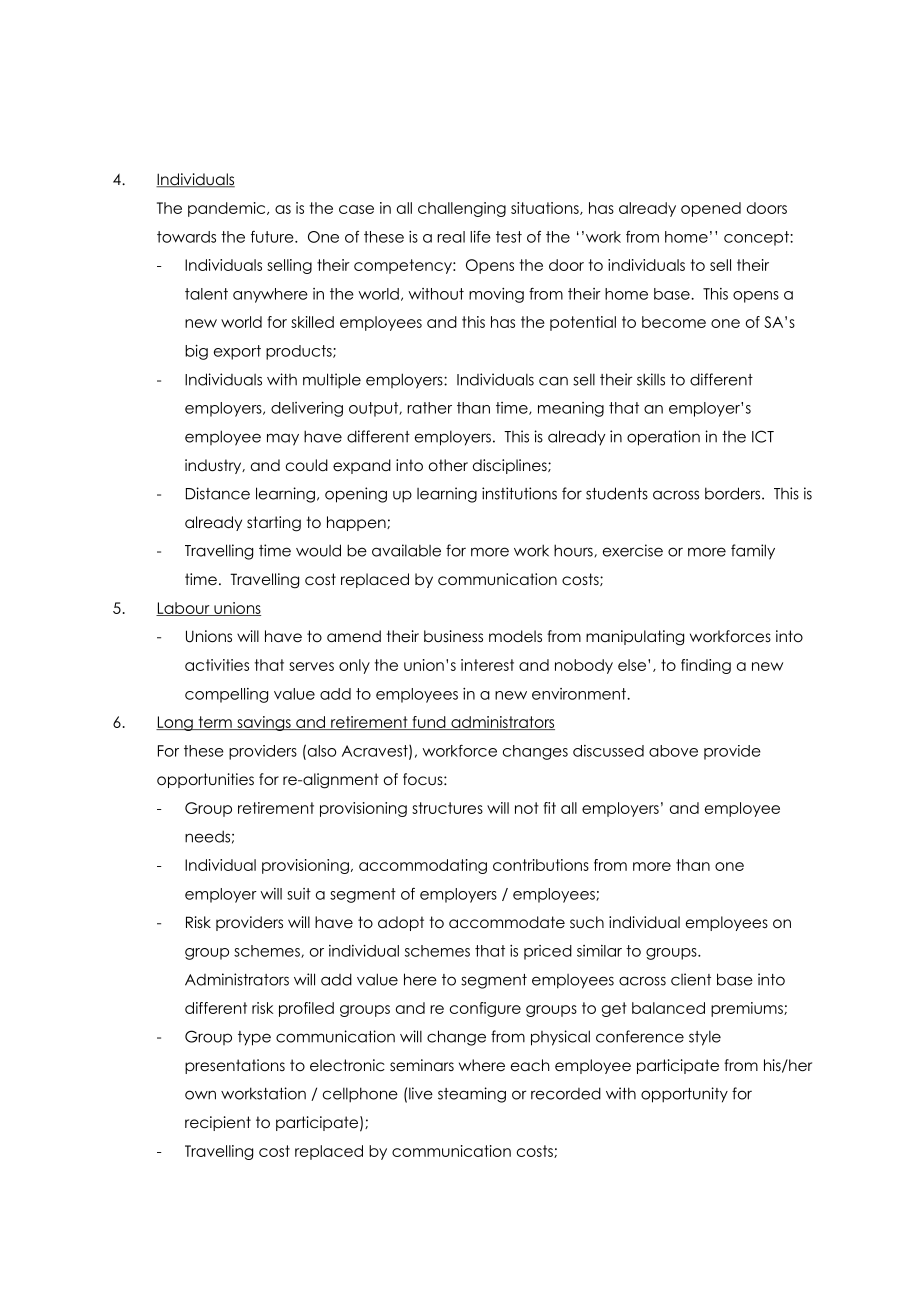 The height and width of the page is (1308, 924). I want to click on structures, so click(447, 808).
